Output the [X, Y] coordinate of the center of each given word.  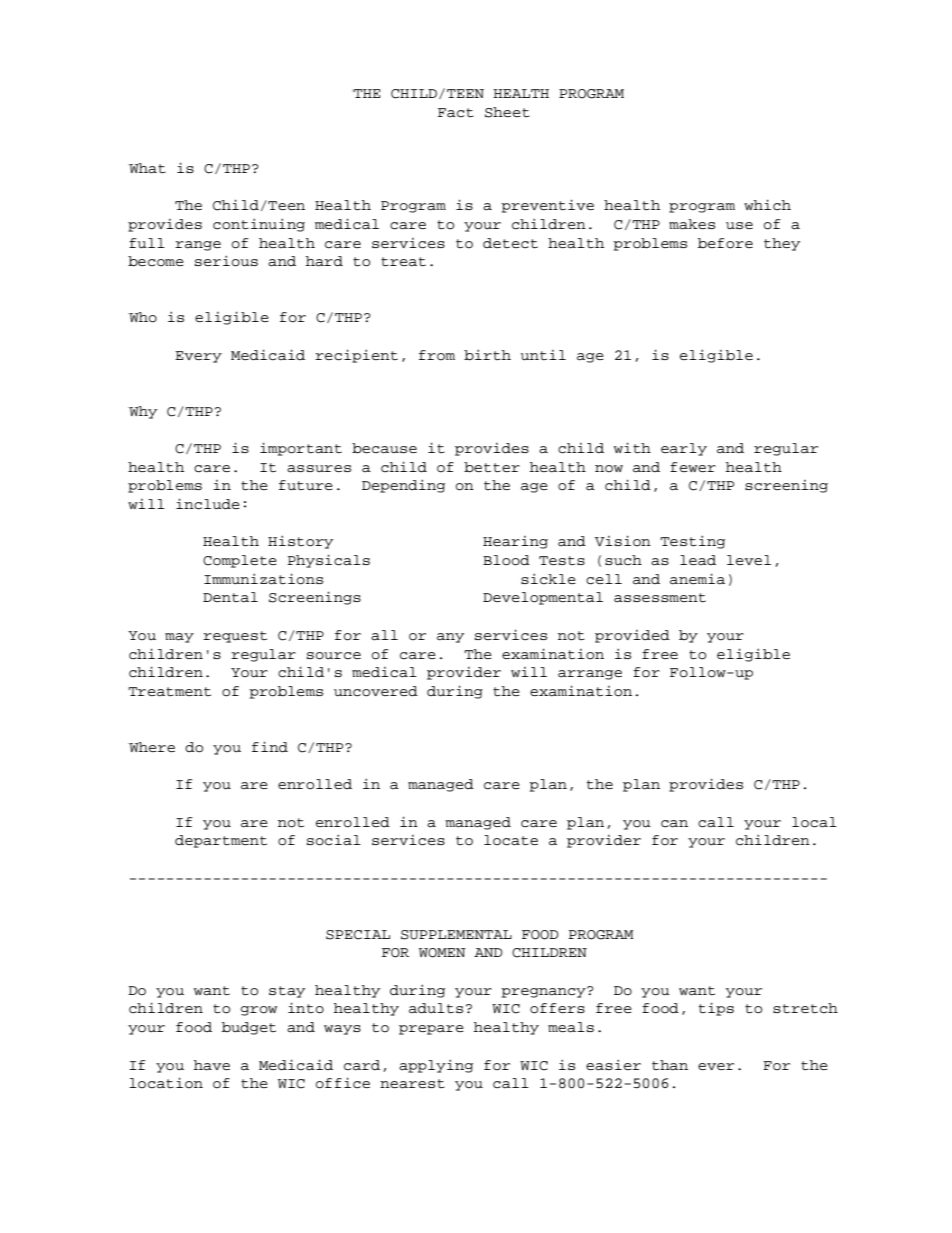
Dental [230, 597]
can [674, 824]
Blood [506, 560]
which [767, 205]
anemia [697, 579]
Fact [456, 113]
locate [511, 840]
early [684, 449]
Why [142, 412]
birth [487, 355]
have [212, 1065]
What [147, 168]
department [221, 841]
